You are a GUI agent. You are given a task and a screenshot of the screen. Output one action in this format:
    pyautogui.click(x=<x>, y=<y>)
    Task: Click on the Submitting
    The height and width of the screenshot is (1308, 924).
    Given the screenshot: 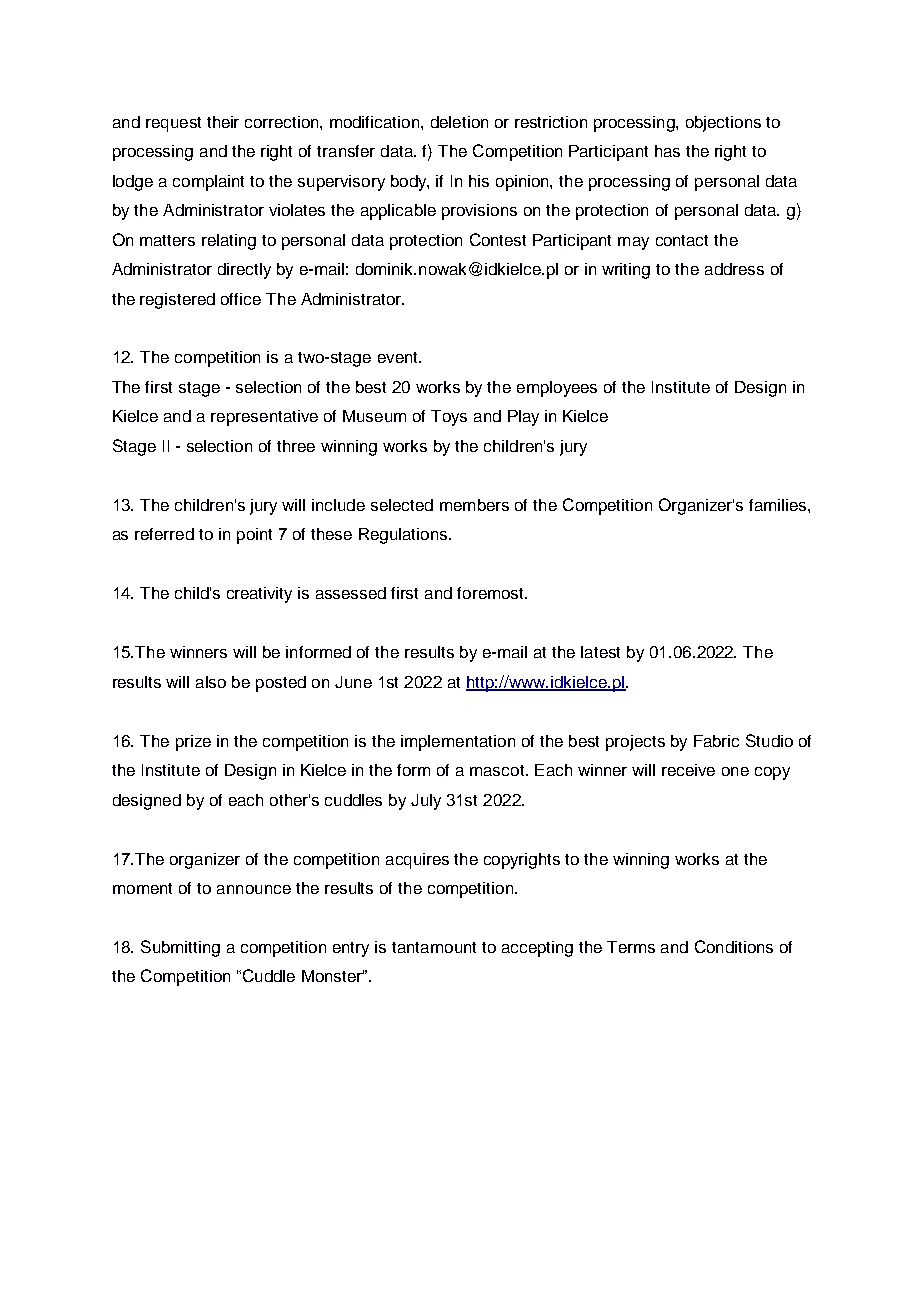 What is the action you would take?
    pyautogui.click(x=180, y=948)
